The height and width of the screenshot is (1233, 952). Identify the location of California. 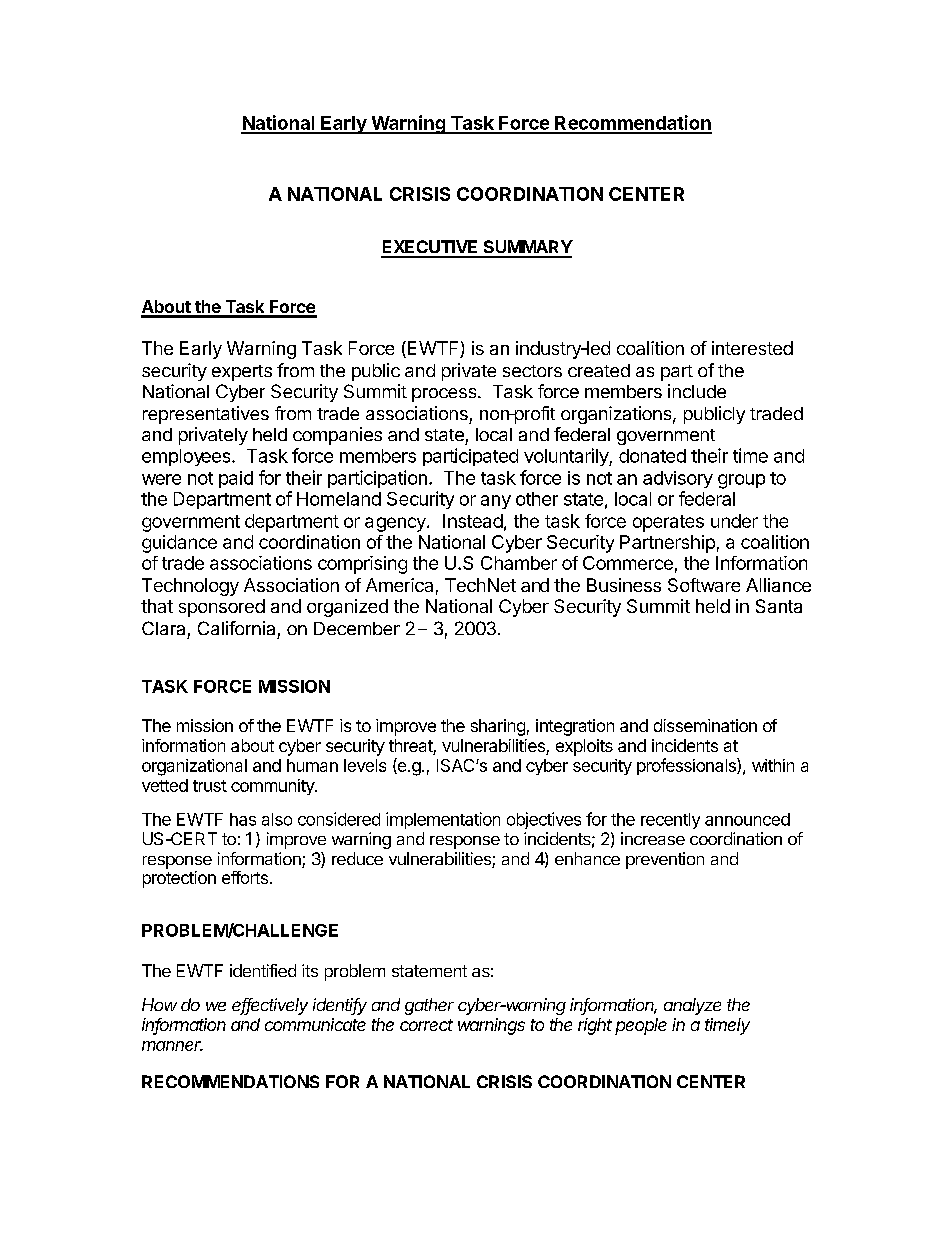
(236, 628).
